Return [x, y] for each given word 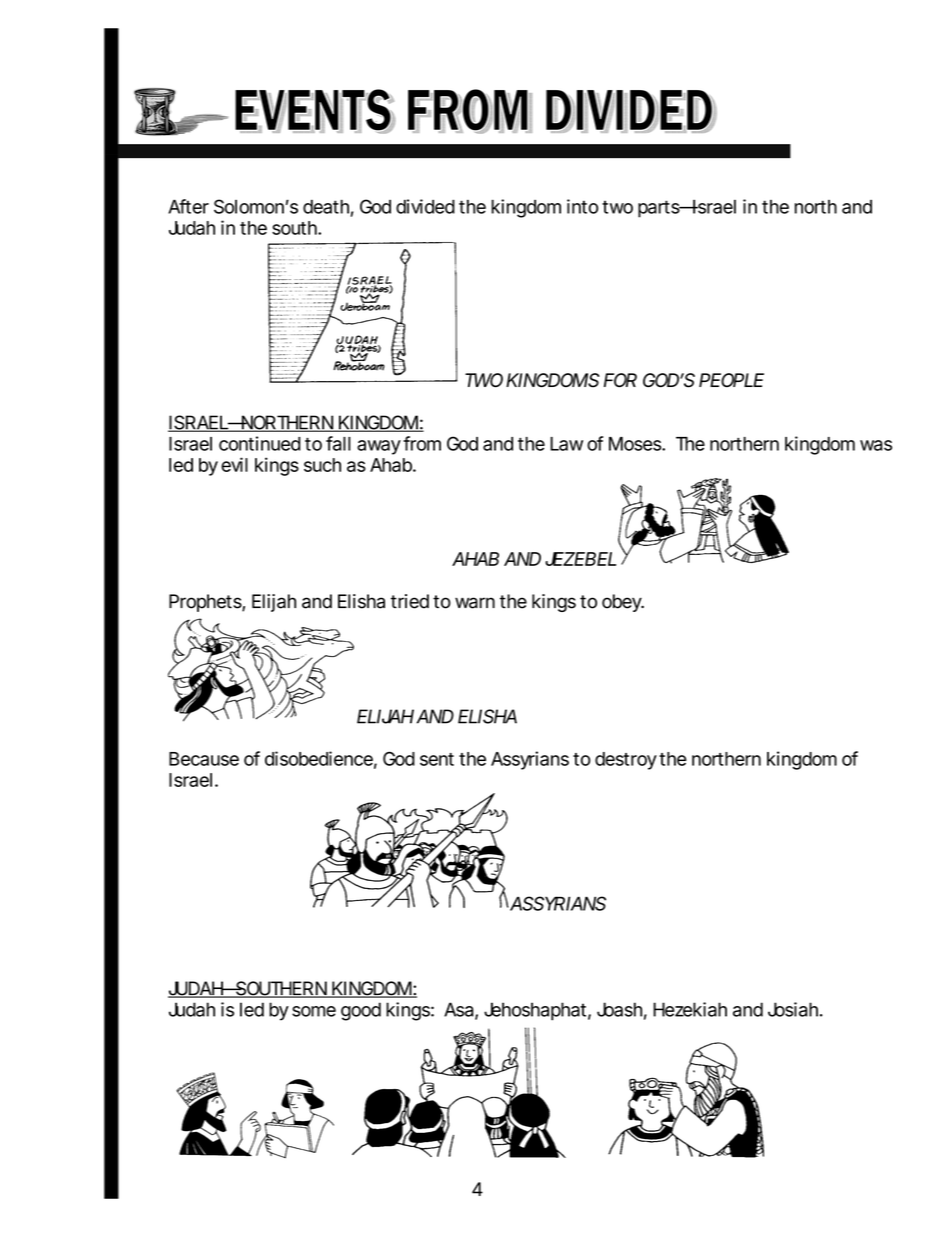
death [326, 206]
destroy [626, 761]
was [876, 445]
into [582, 206]
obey [622, 603]
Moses [636, 444]
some [314, 1011]
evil [234, 464]
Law [566, 444]
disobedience [319, 758]
